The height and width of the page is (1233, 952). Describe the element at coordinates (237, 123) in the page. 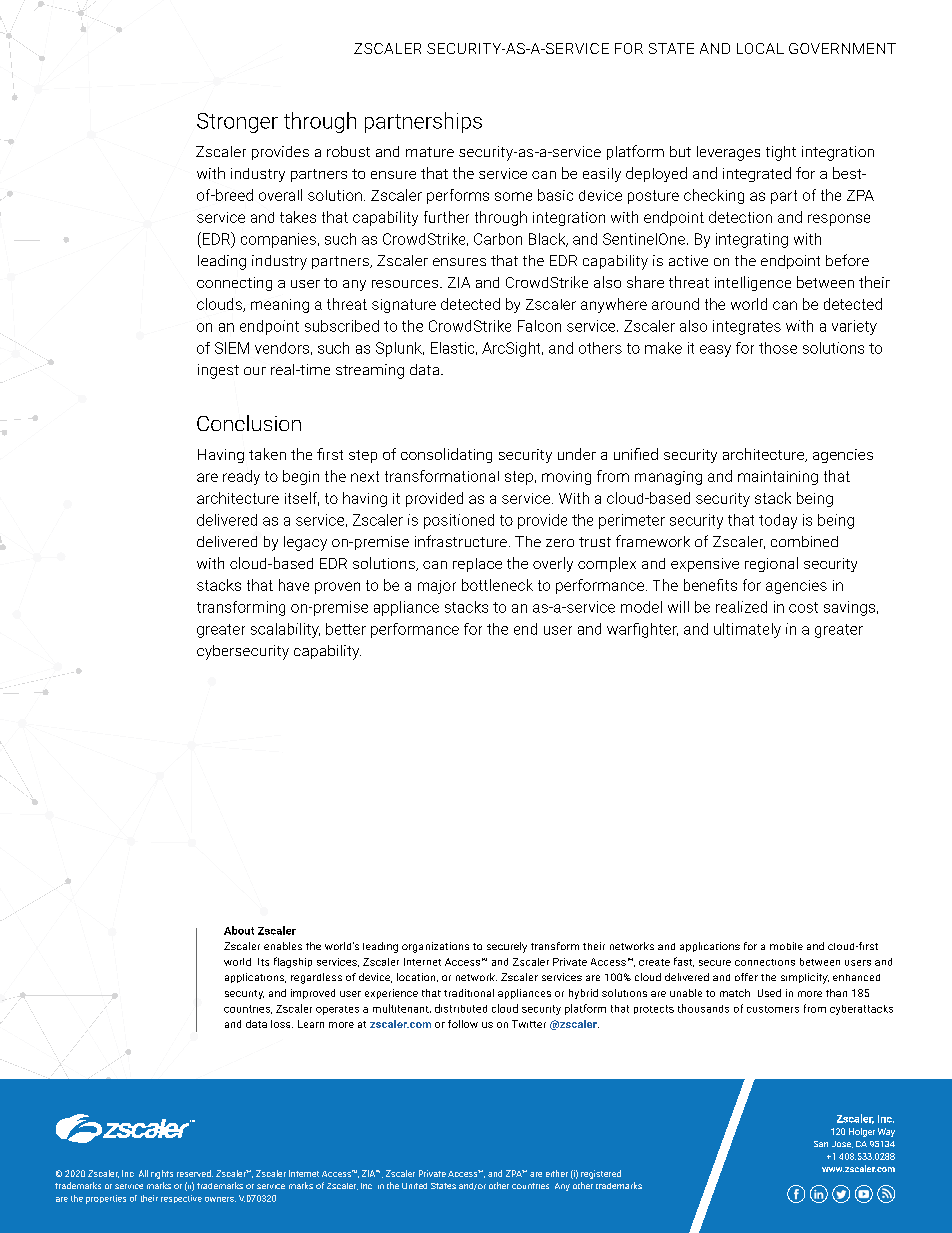

I see `Stronger` at that location.
